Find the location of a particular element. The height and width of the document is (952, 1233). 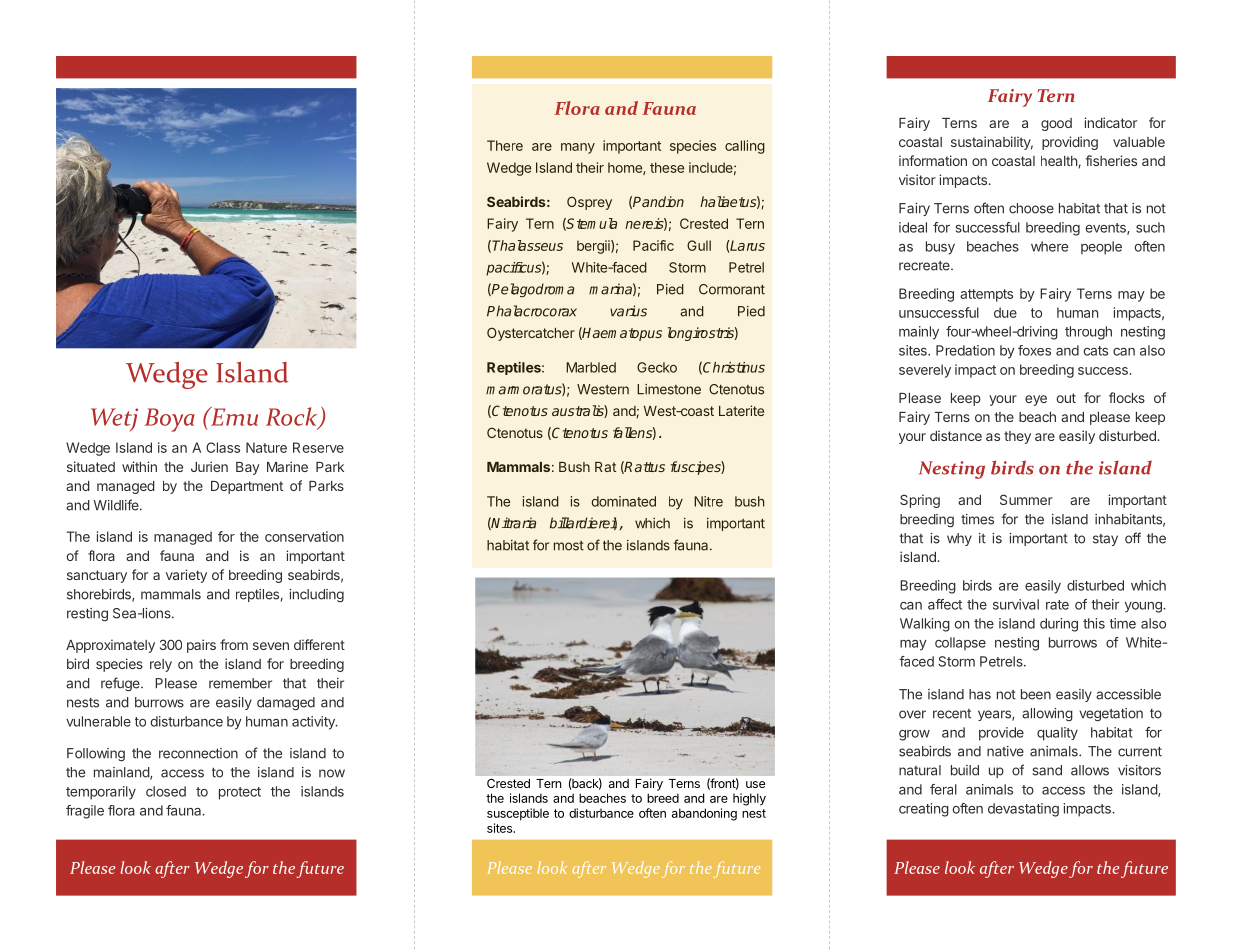

Rock is located at coordinates (293, 417).
